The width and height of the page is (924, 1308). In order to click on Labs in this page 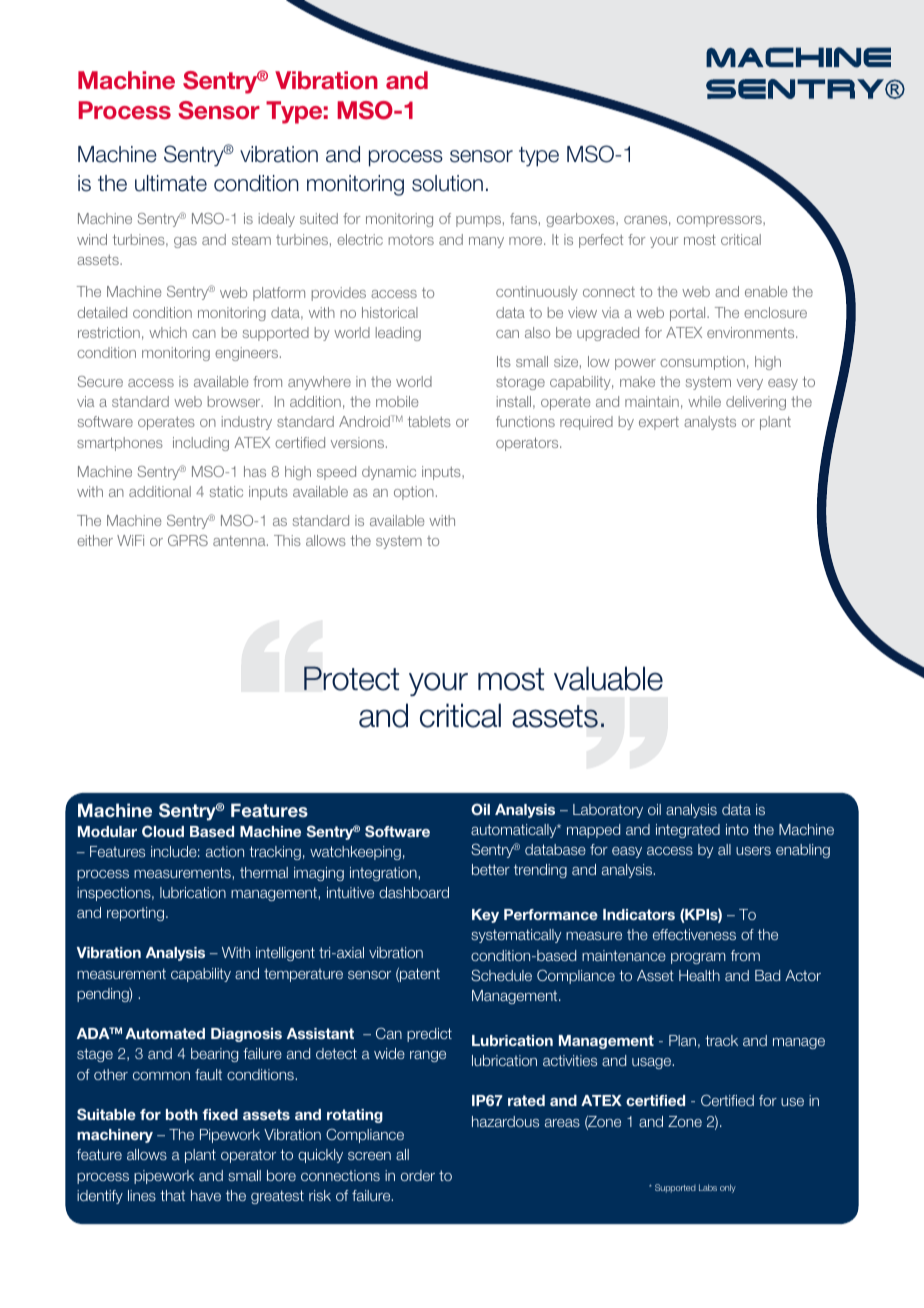, I will do `click(708, 1187)`.
